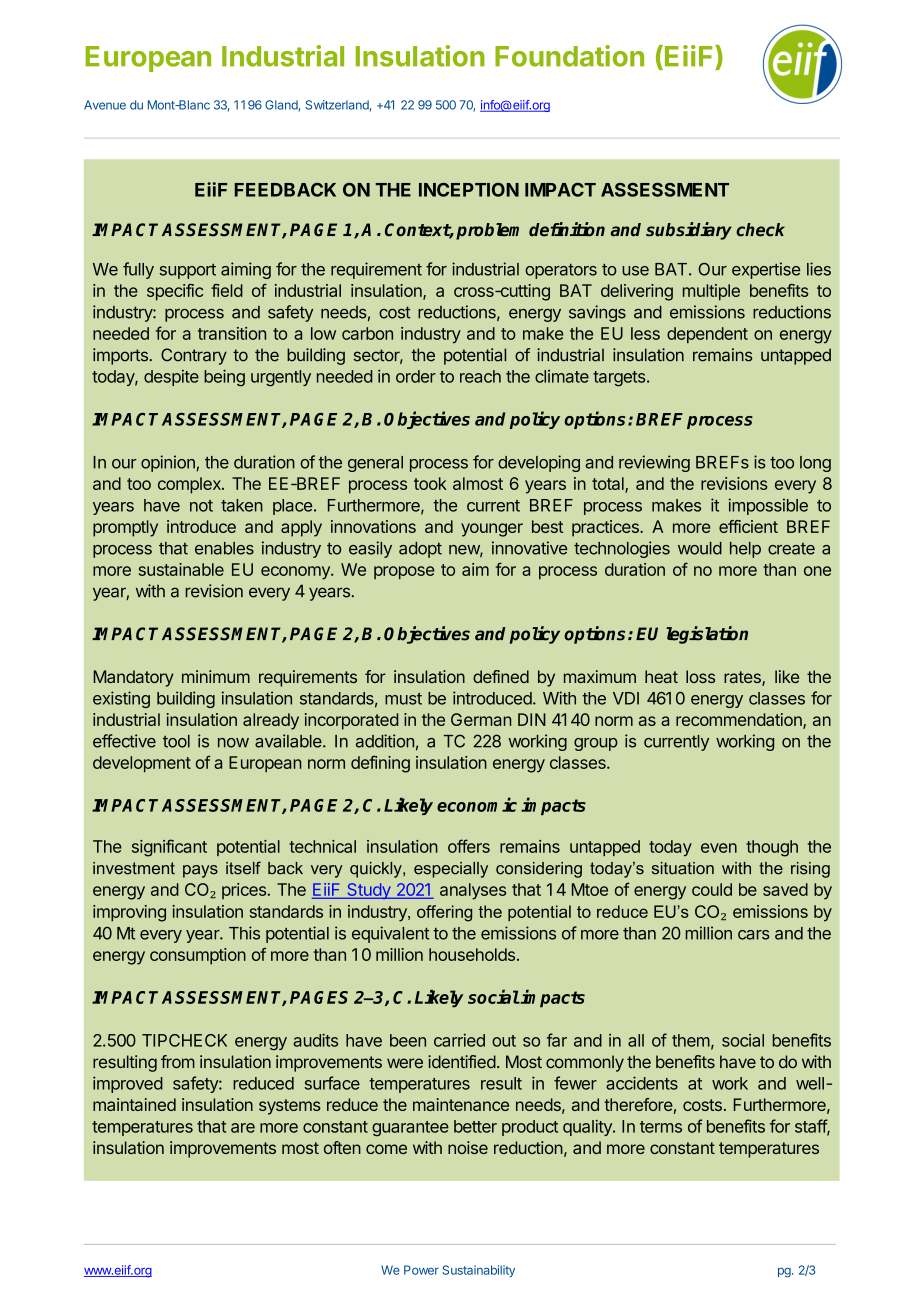  What do you see at coordinates (216, 676) in the screenshot?
I see `minimum` at bounding box center [216, 676].
